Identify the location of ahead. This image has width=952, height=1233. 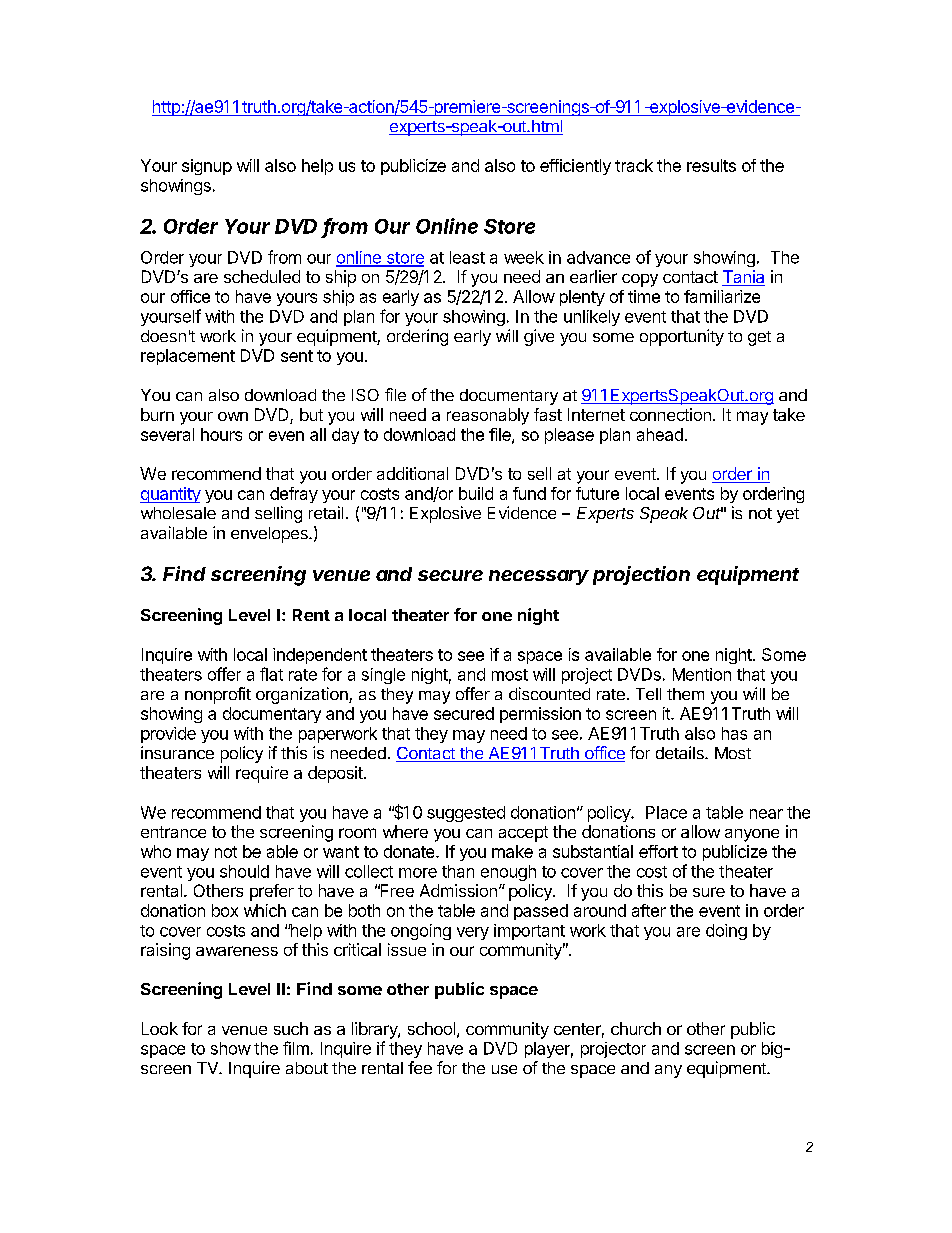
(660, 434).
